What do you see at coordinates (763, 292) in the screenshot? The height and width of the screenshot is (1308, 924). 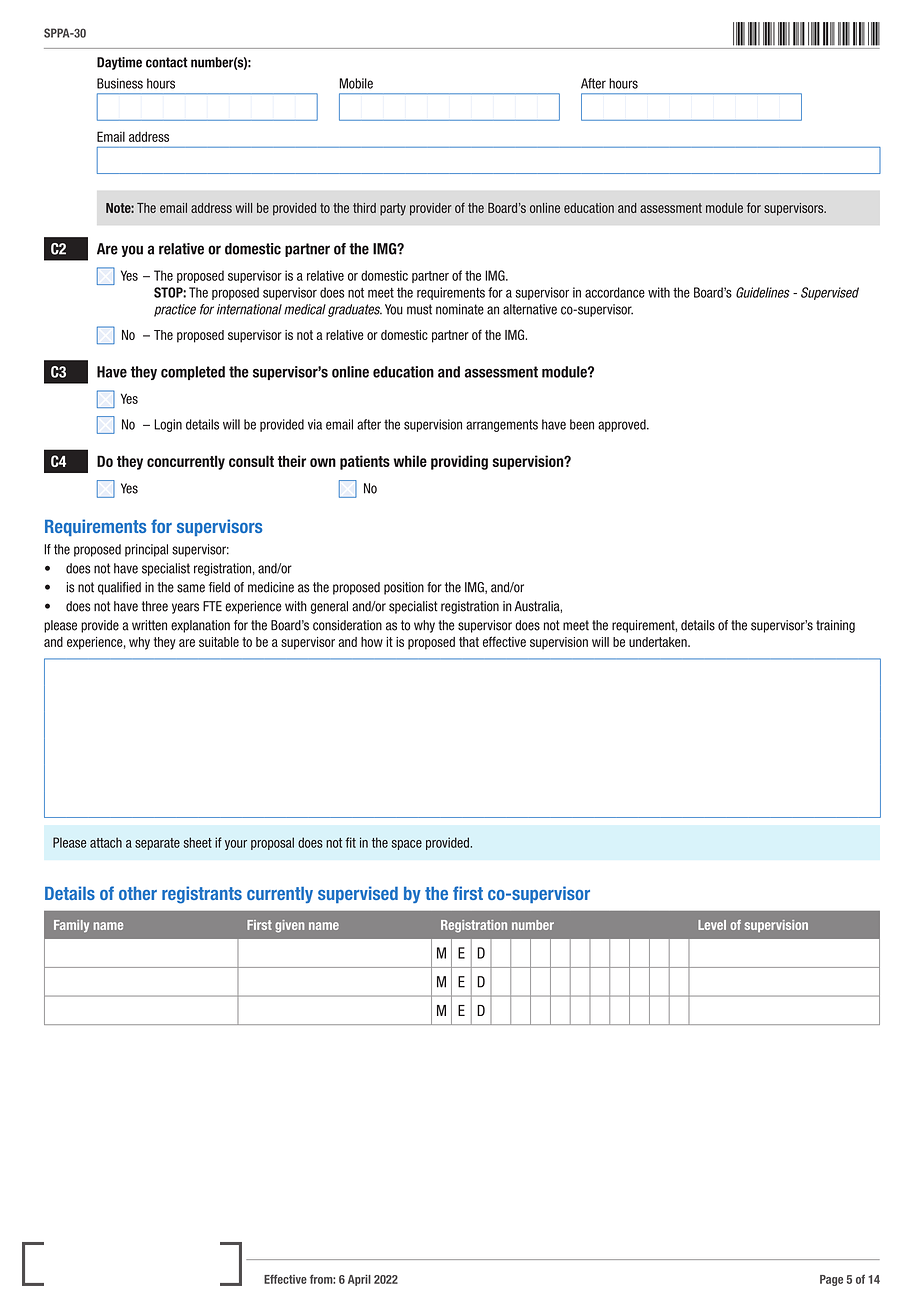 I see `Guidelines` at bounding box center [763, 292].
